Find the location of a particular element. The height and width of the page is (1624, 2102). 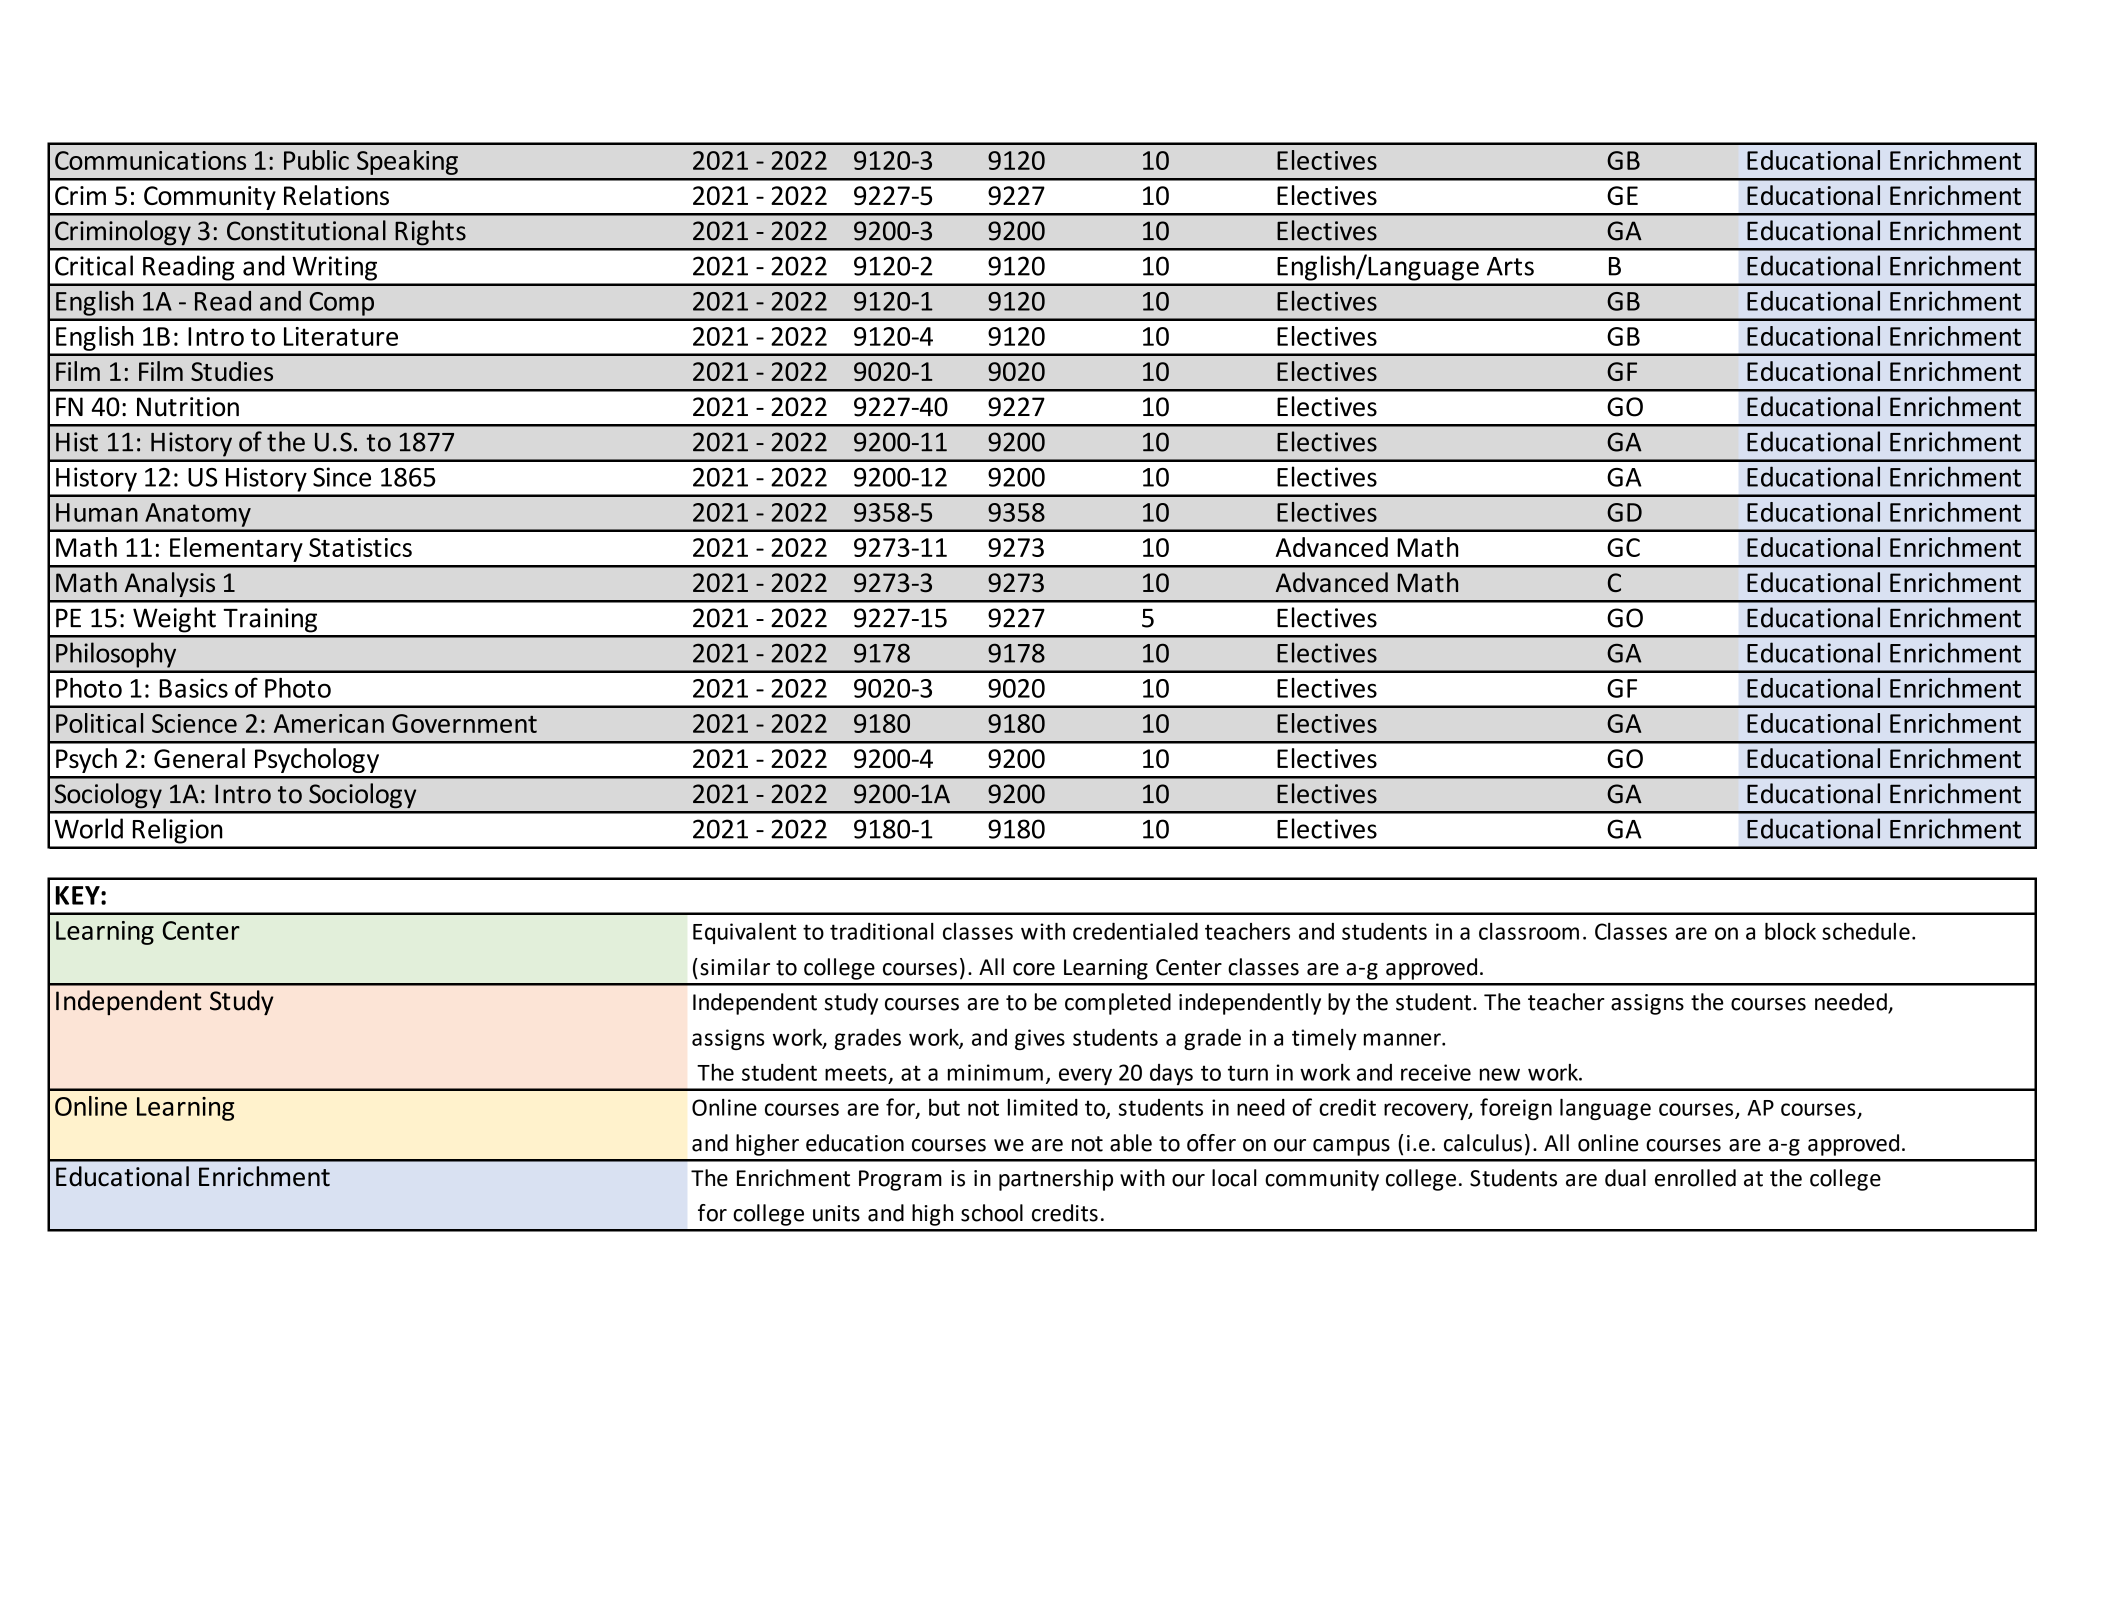

Basics is located at coordinates (193, 688).
